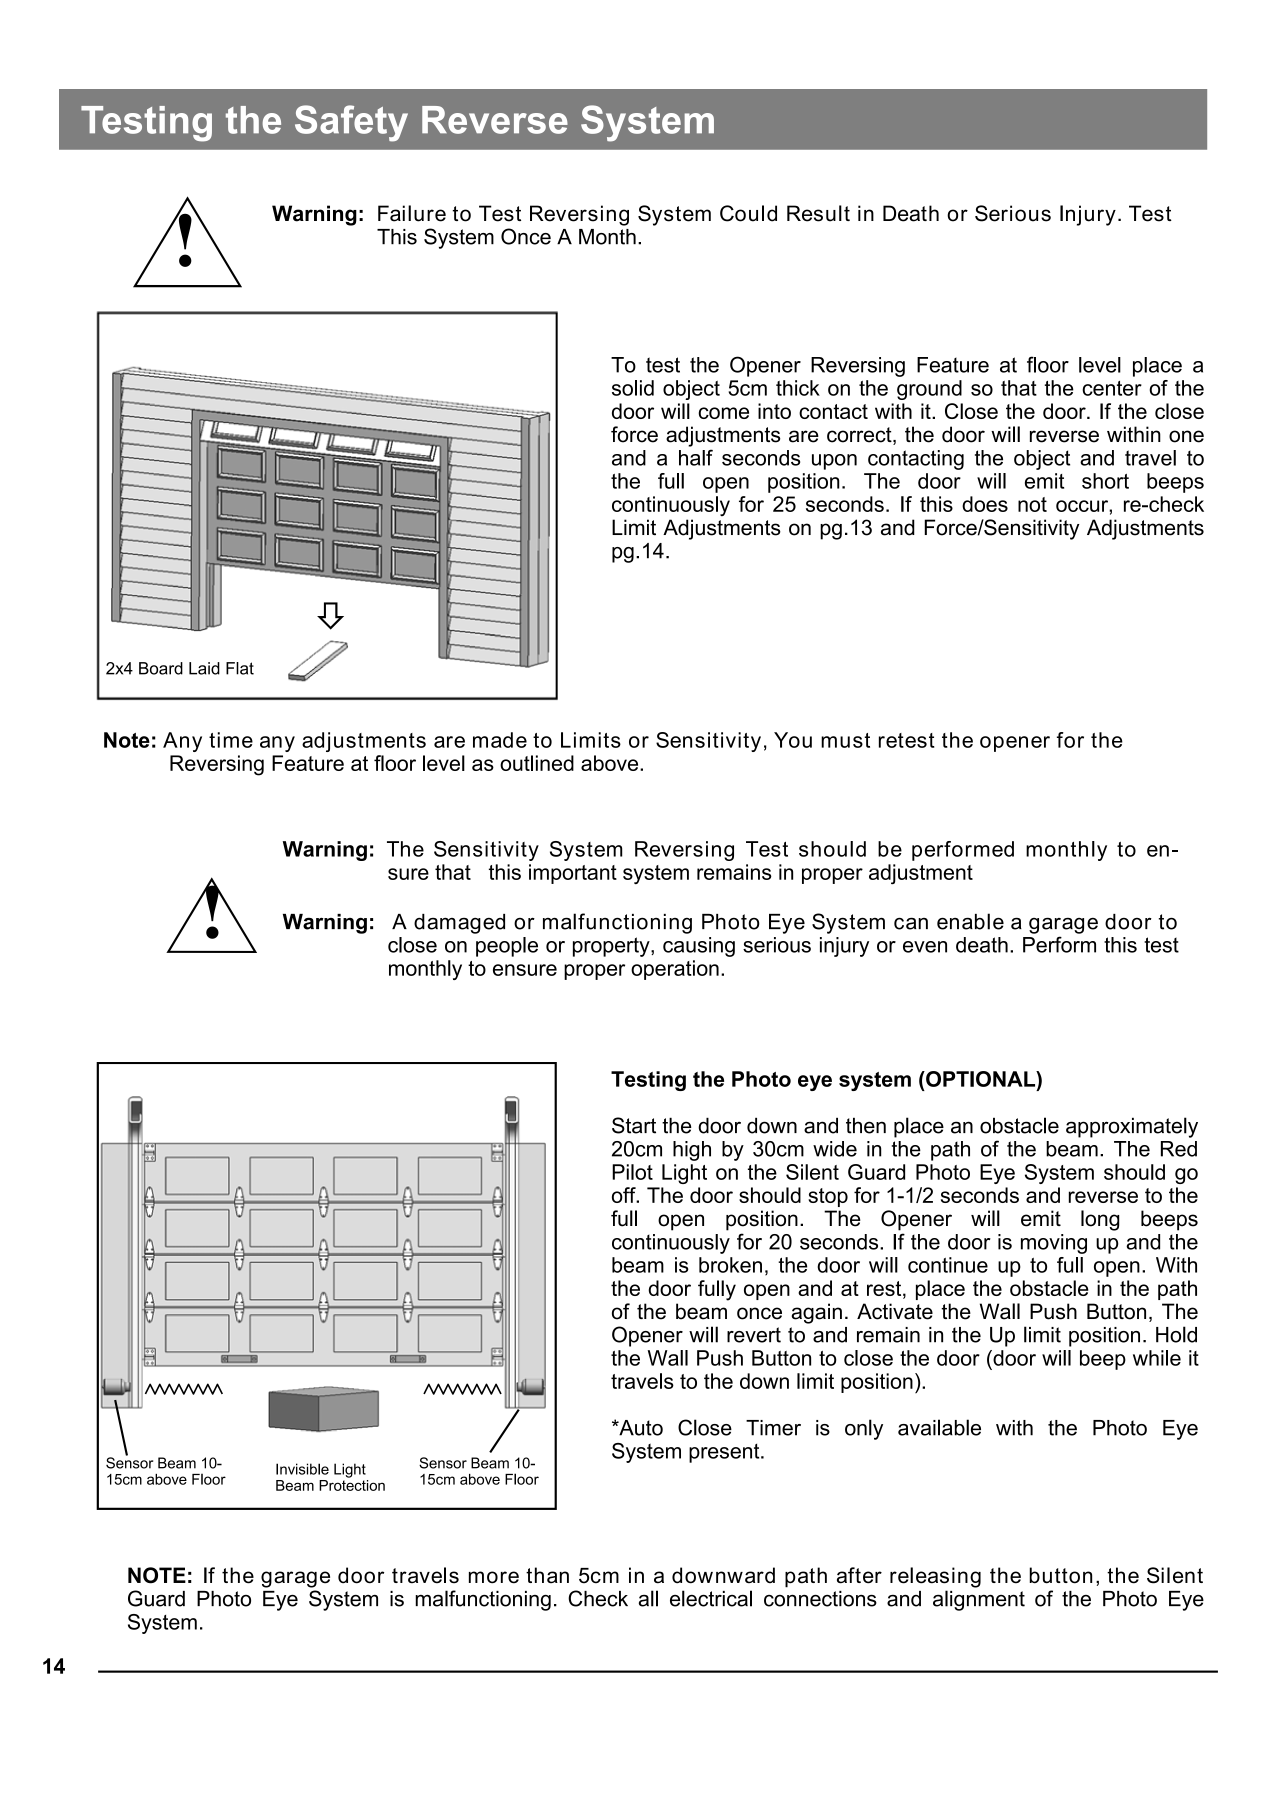 The height and width of the page is (1798, 1271). Describe the element at coordinates (748, 213) in the page. I see `Could` at that location.
